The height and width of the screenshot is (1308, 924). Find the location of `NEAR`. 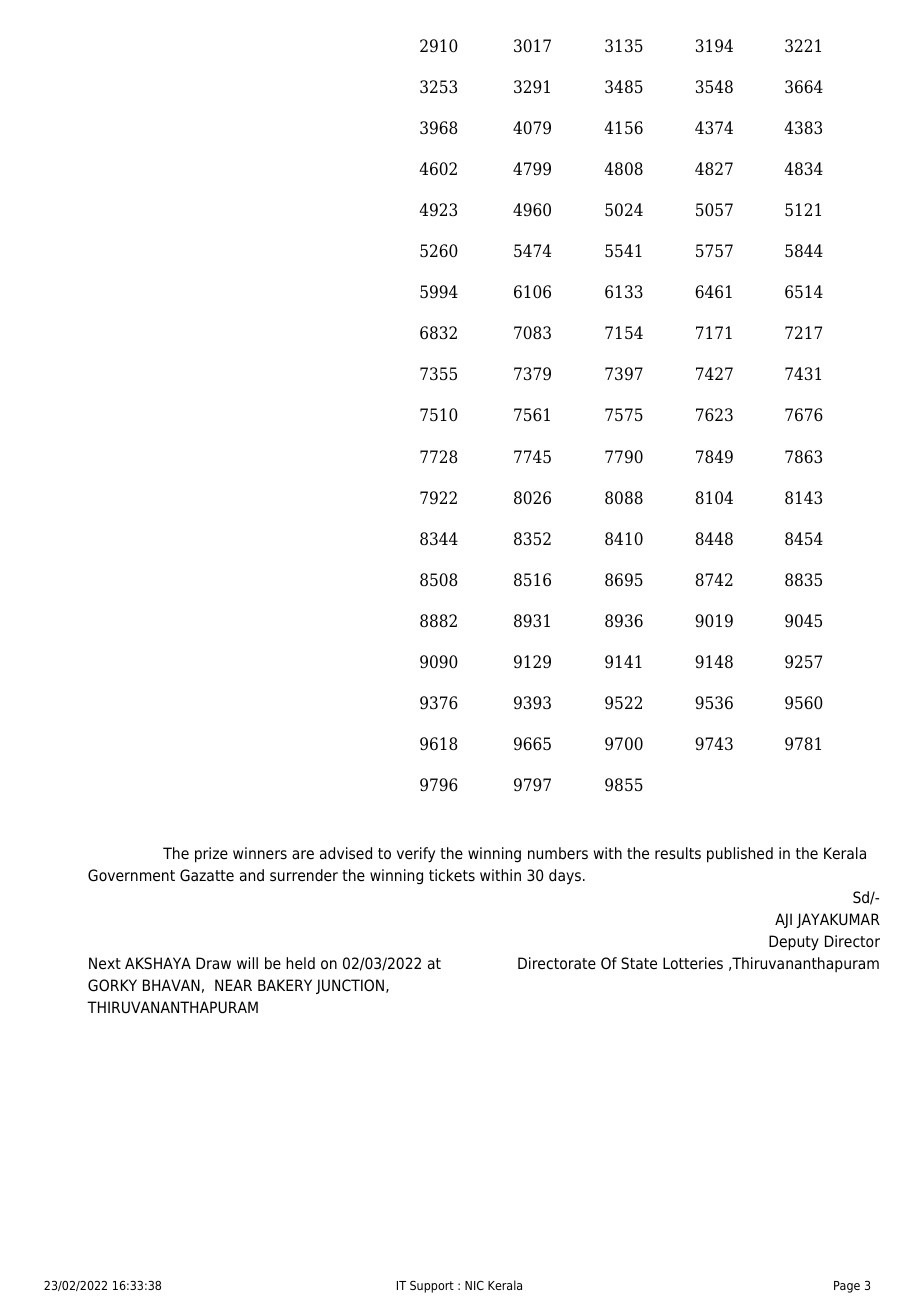

NEAR is located at coordinates (233, 985).
